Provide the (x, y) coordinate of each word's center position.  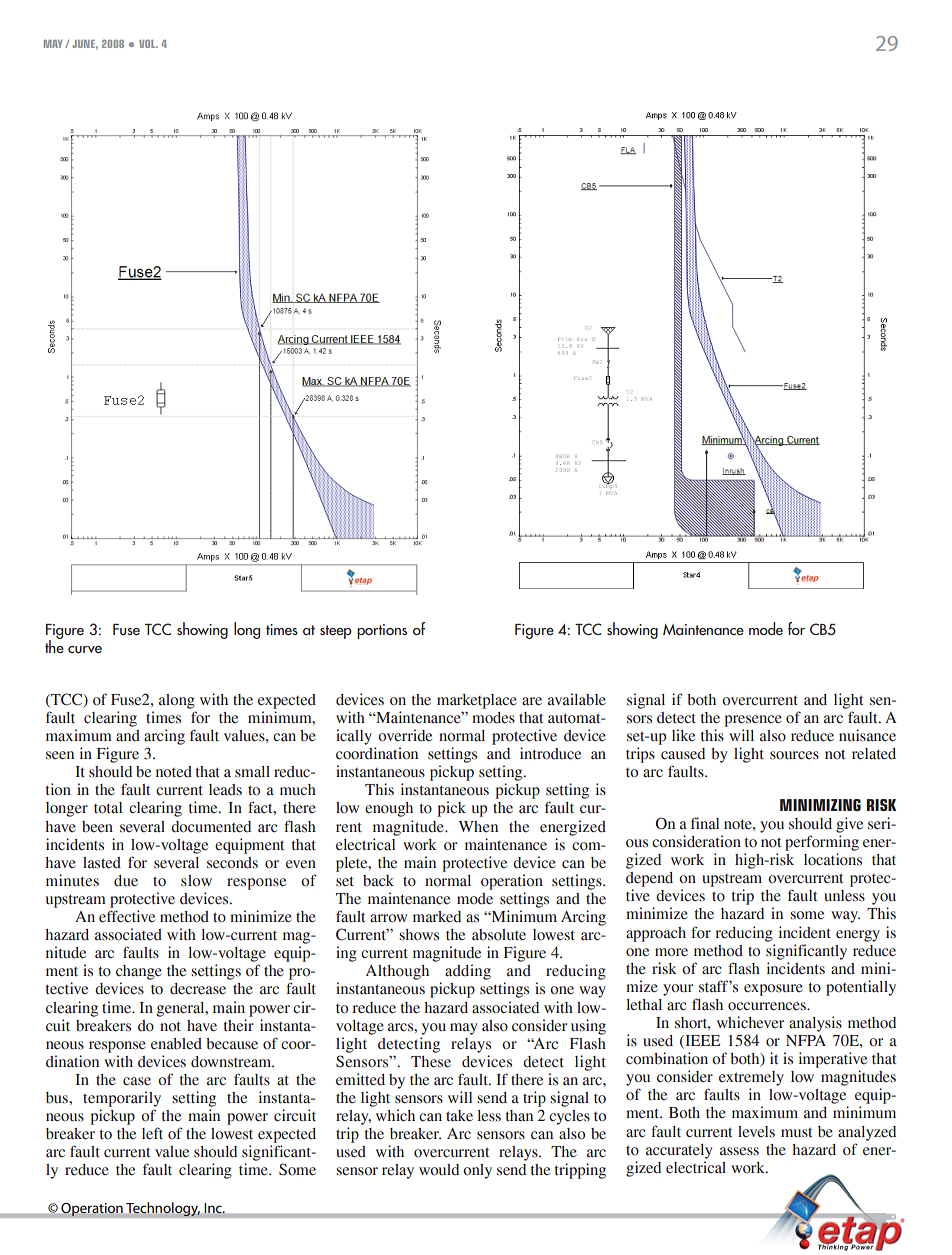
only (477, 1171)
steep (336, 632)
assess (739, 1151)
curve (85, 650)
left (152, 1133)
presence (753, 721)
